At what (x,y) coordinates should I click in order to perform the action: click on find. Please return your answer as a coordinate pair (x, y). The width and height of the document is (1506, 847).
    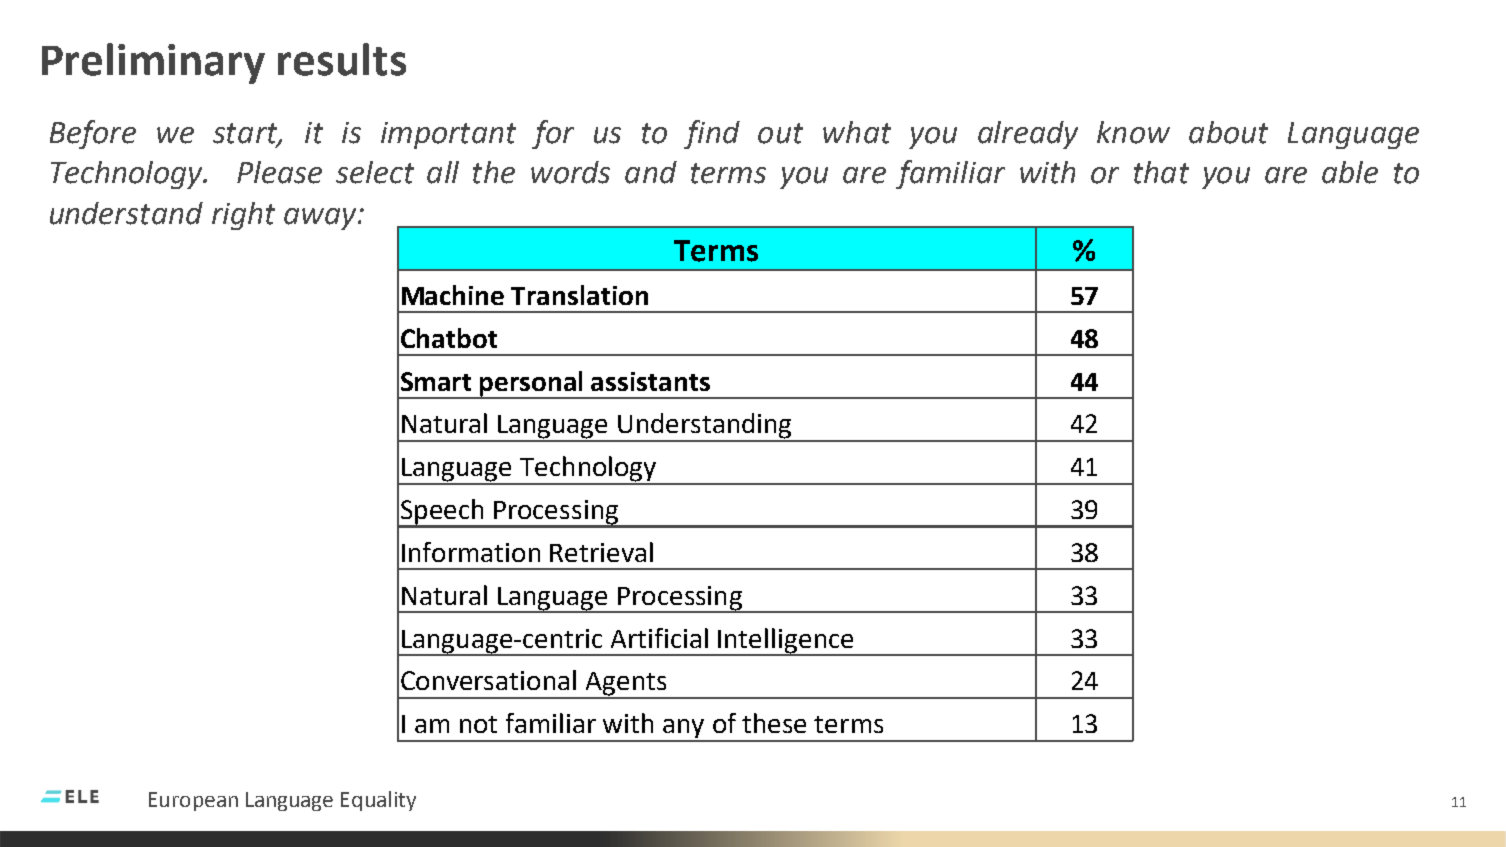
    Looking at the image, I should click on (712, 134).
